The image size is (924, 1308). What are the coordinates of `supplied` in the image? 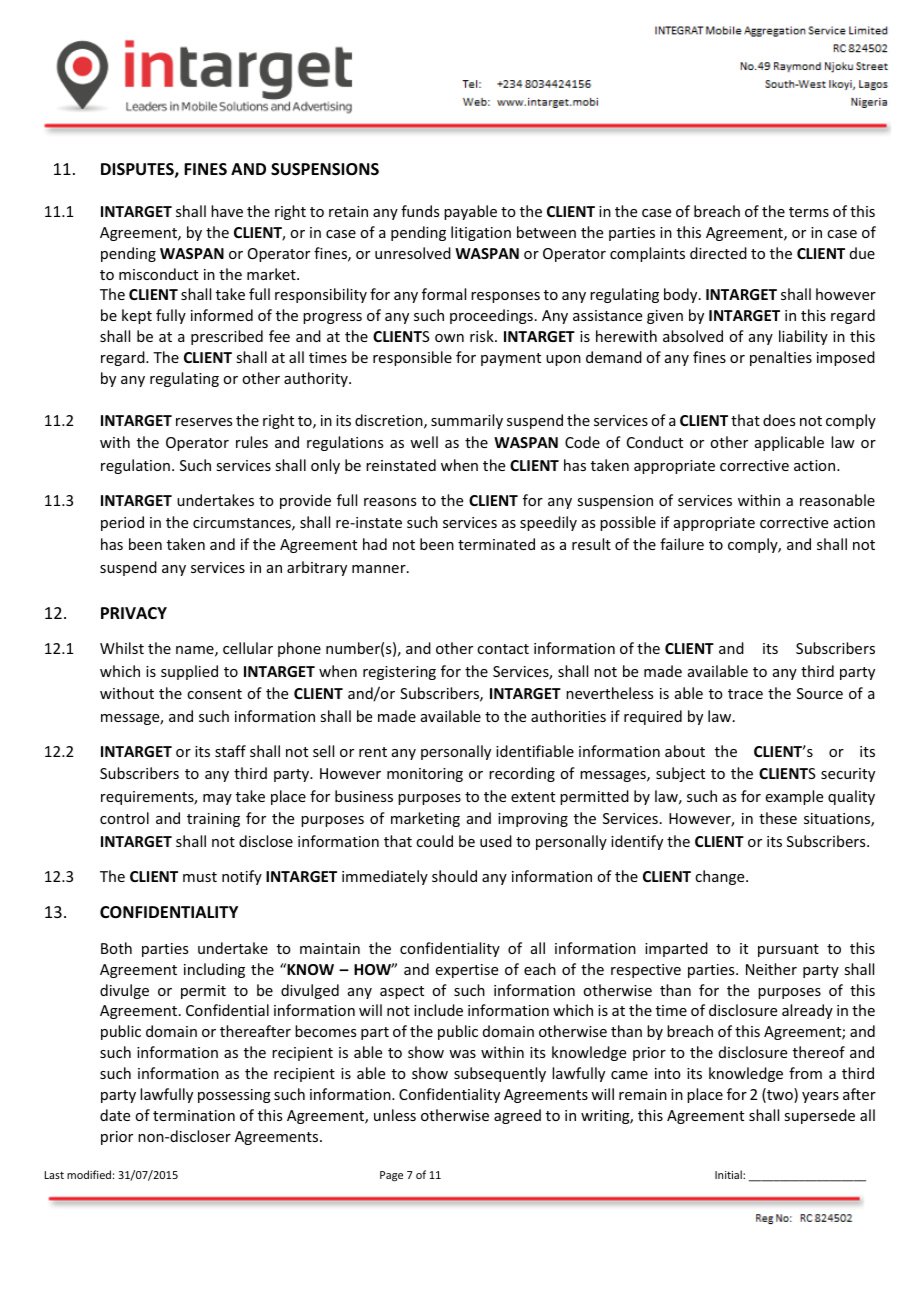 It's located at (189, 672).
